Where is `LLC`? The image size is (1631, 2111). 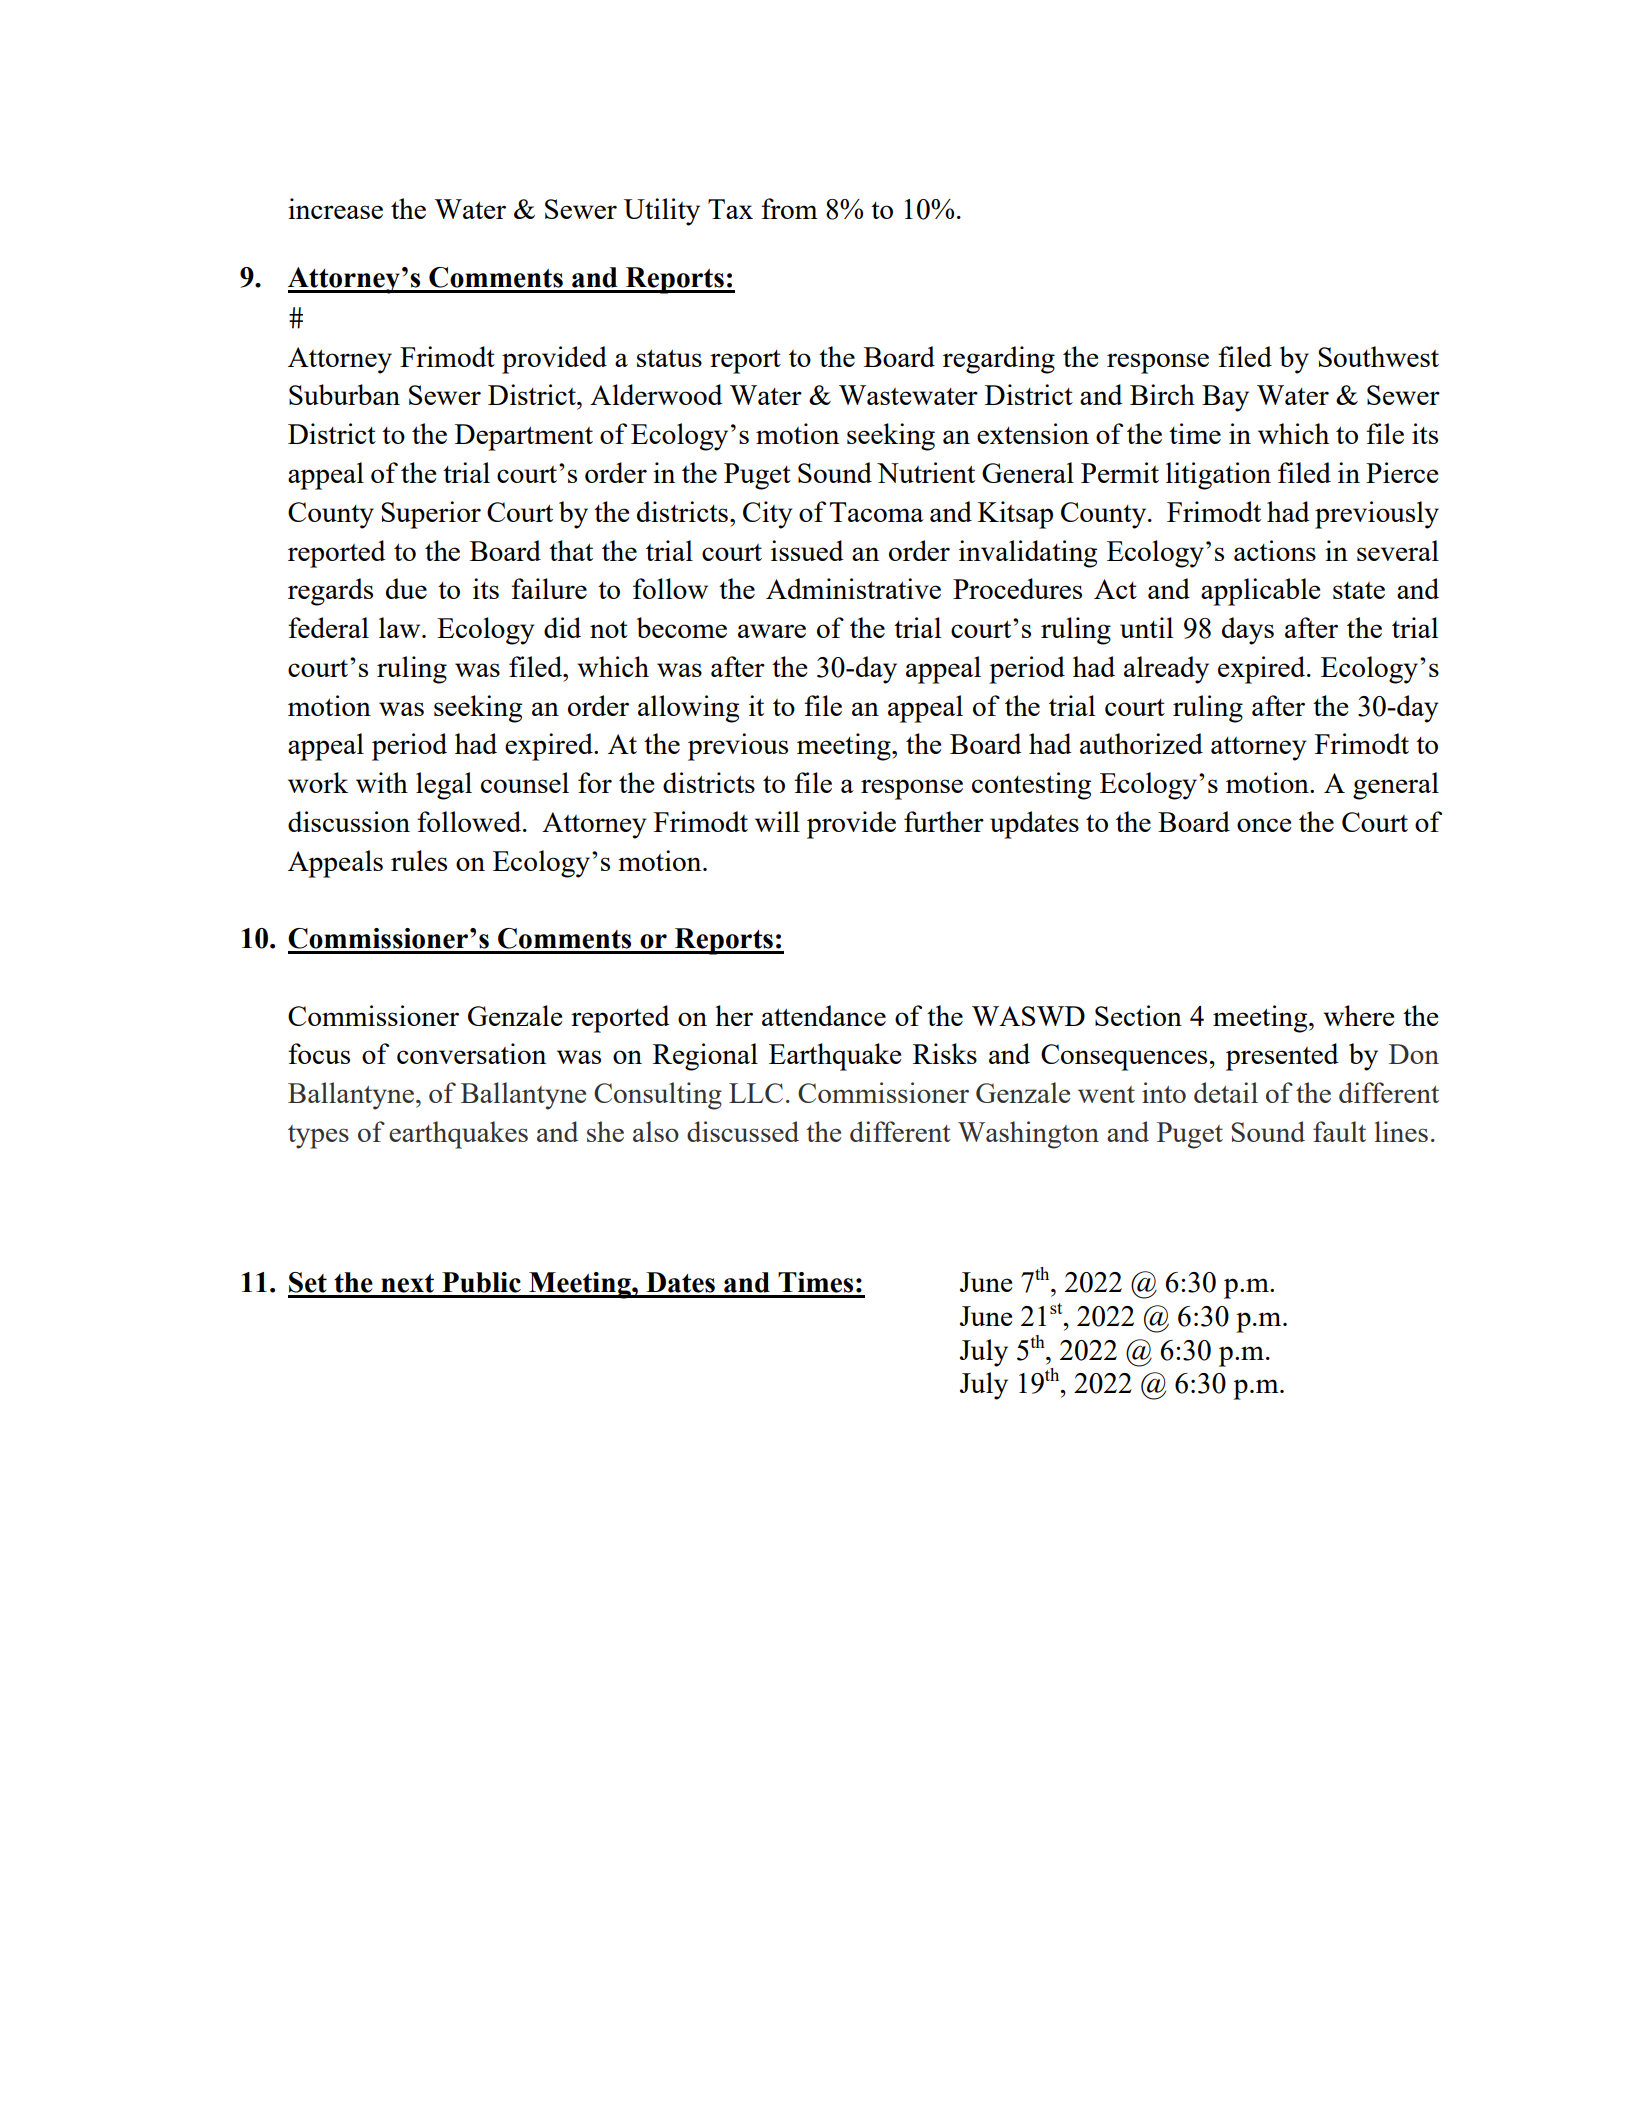 LLC is located at coordinates (756, 1093).
